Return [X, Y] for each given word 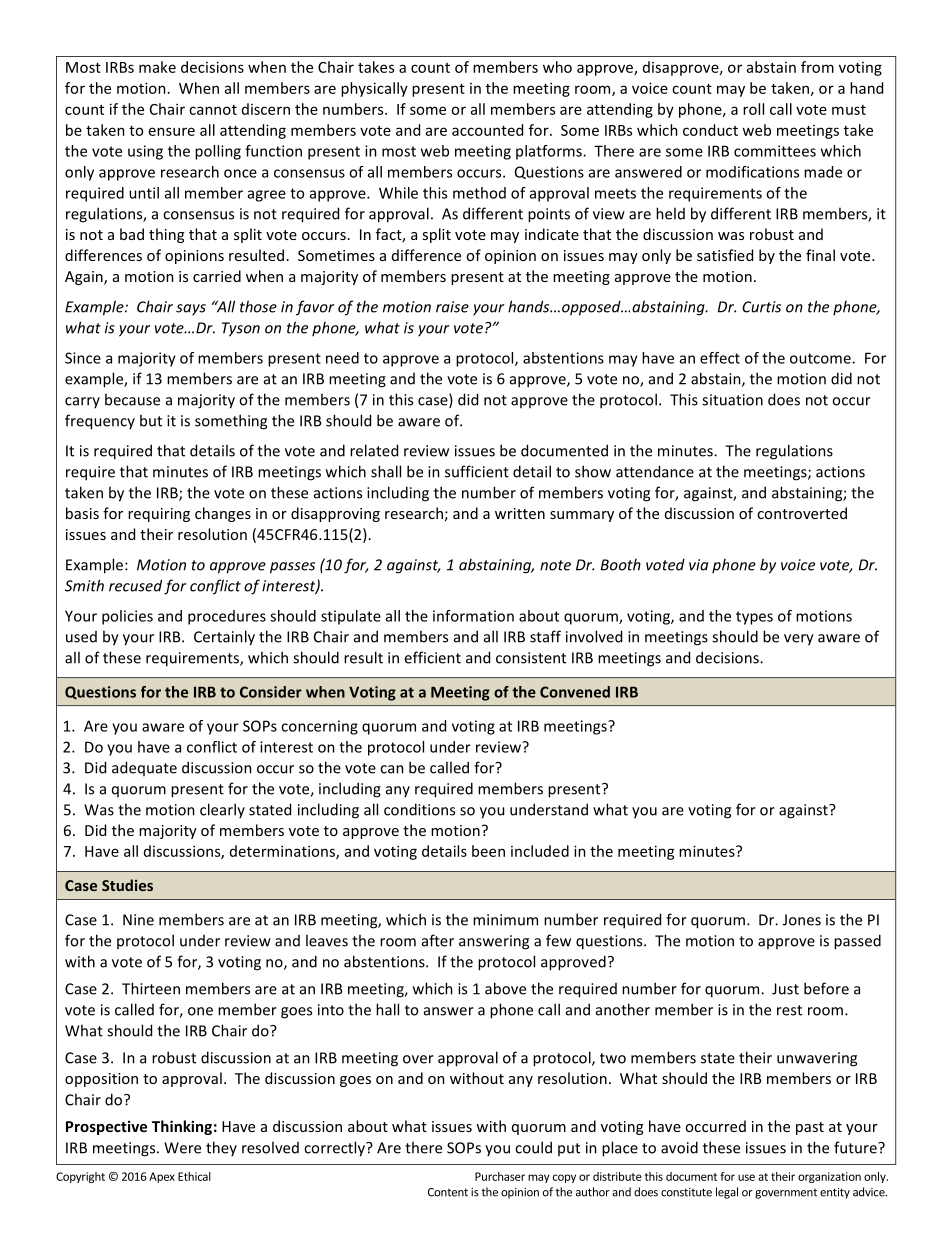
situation [732, 400]
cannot [213, 110]
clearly [222, 810]
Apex [162, 1177]
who [557, 67]
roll [753, 109]
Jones [802, 920]
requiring [159, 515]
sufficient [477, 471]
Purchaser [500, 1176]
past [810, 1128]
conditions [419, 809]
